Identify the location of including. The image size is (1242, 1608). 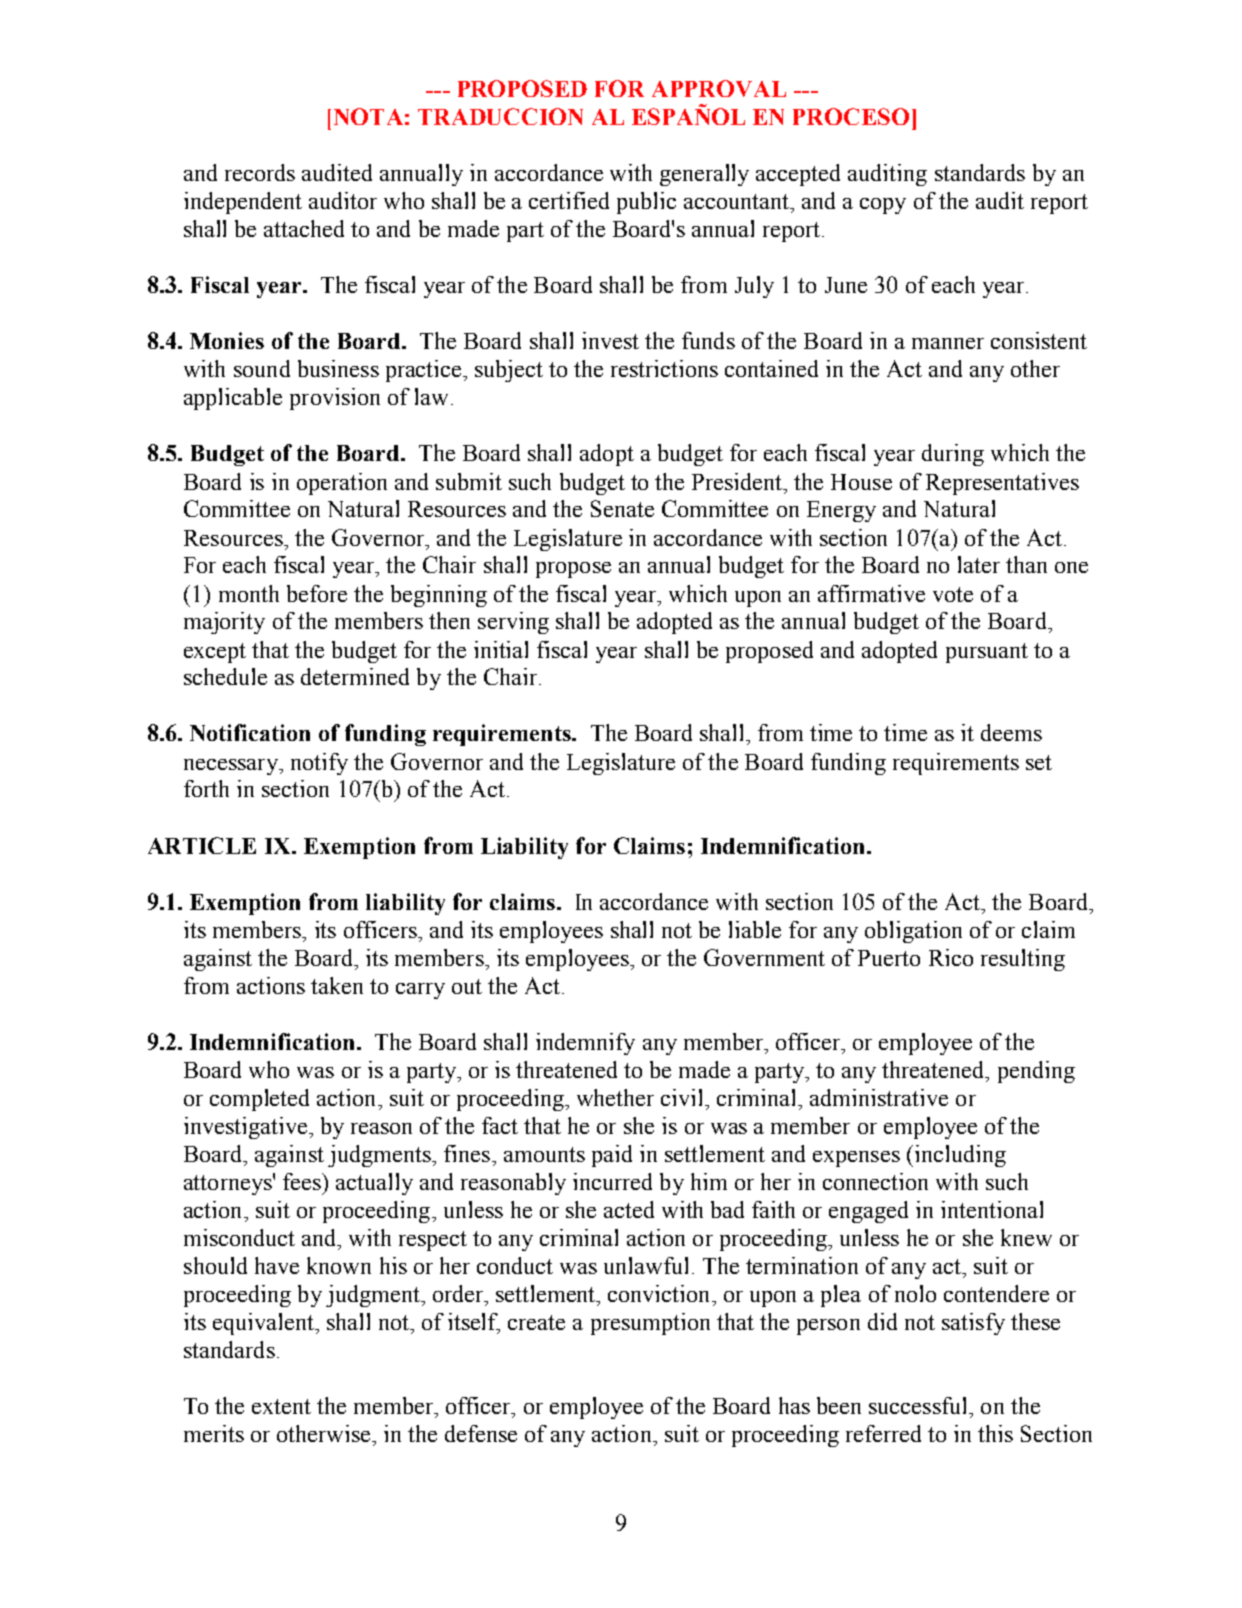
(959, 1156).
